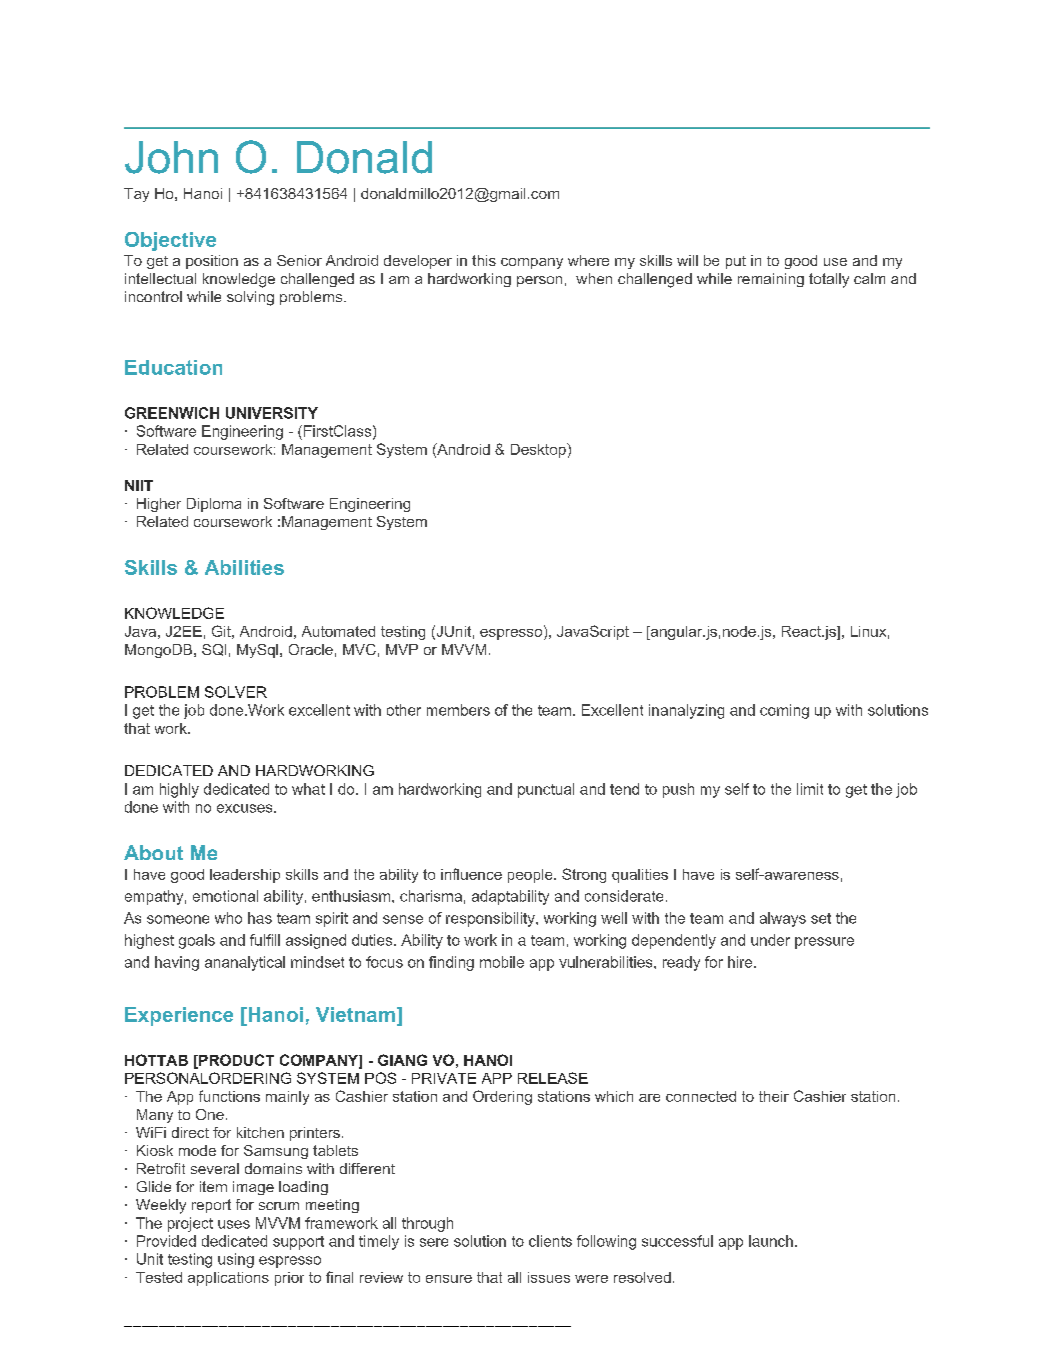 This screenshot has width=1054, height=1364. Describe the element at coordinates (491, 919) in the screenshot. I see `responsibility` at that location.
